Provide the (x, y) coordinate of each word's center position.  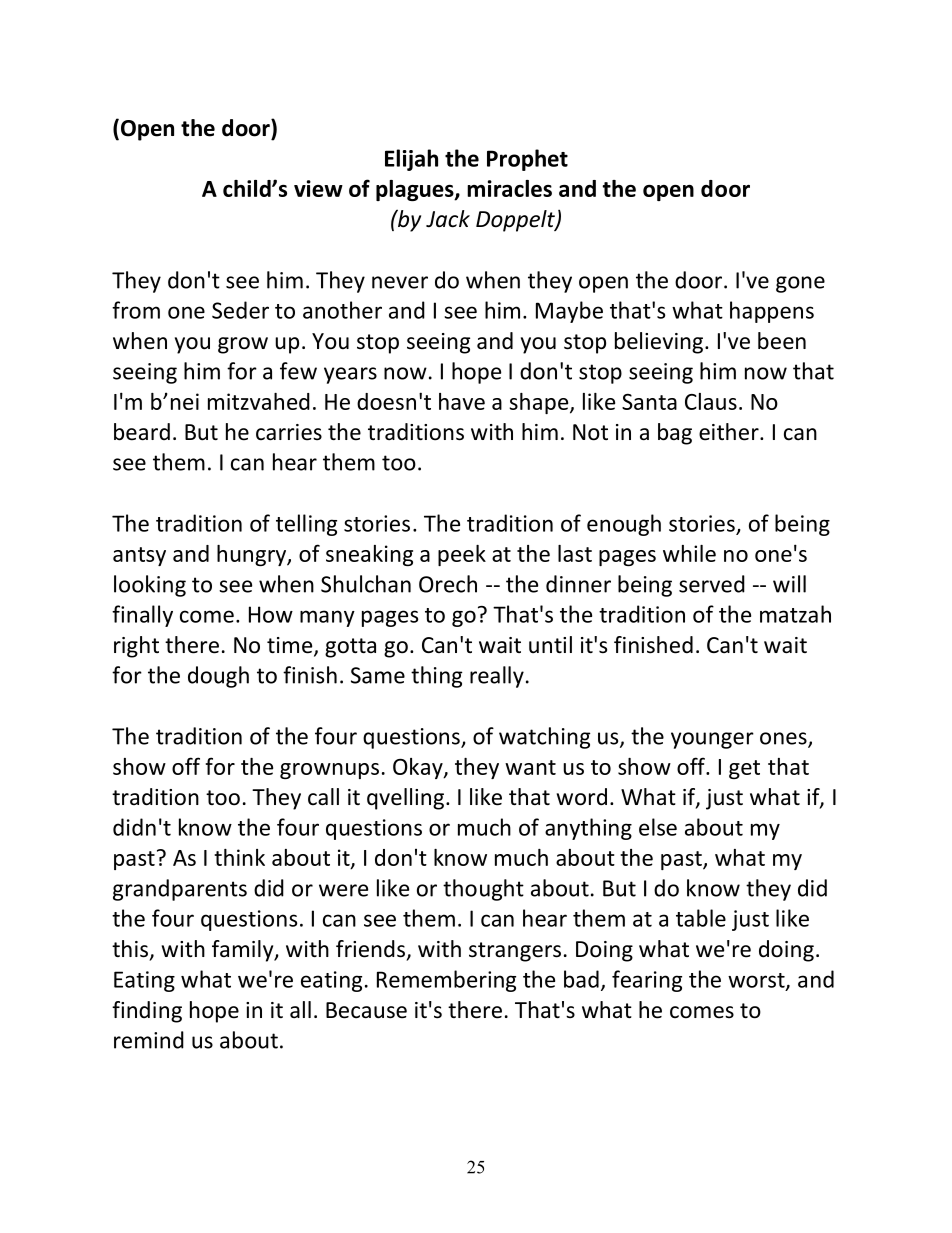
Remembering (446, 981)
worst (757, 981)
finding (147, 1012)
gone (800, 284)
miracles (509, 188)
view (318, 188)
